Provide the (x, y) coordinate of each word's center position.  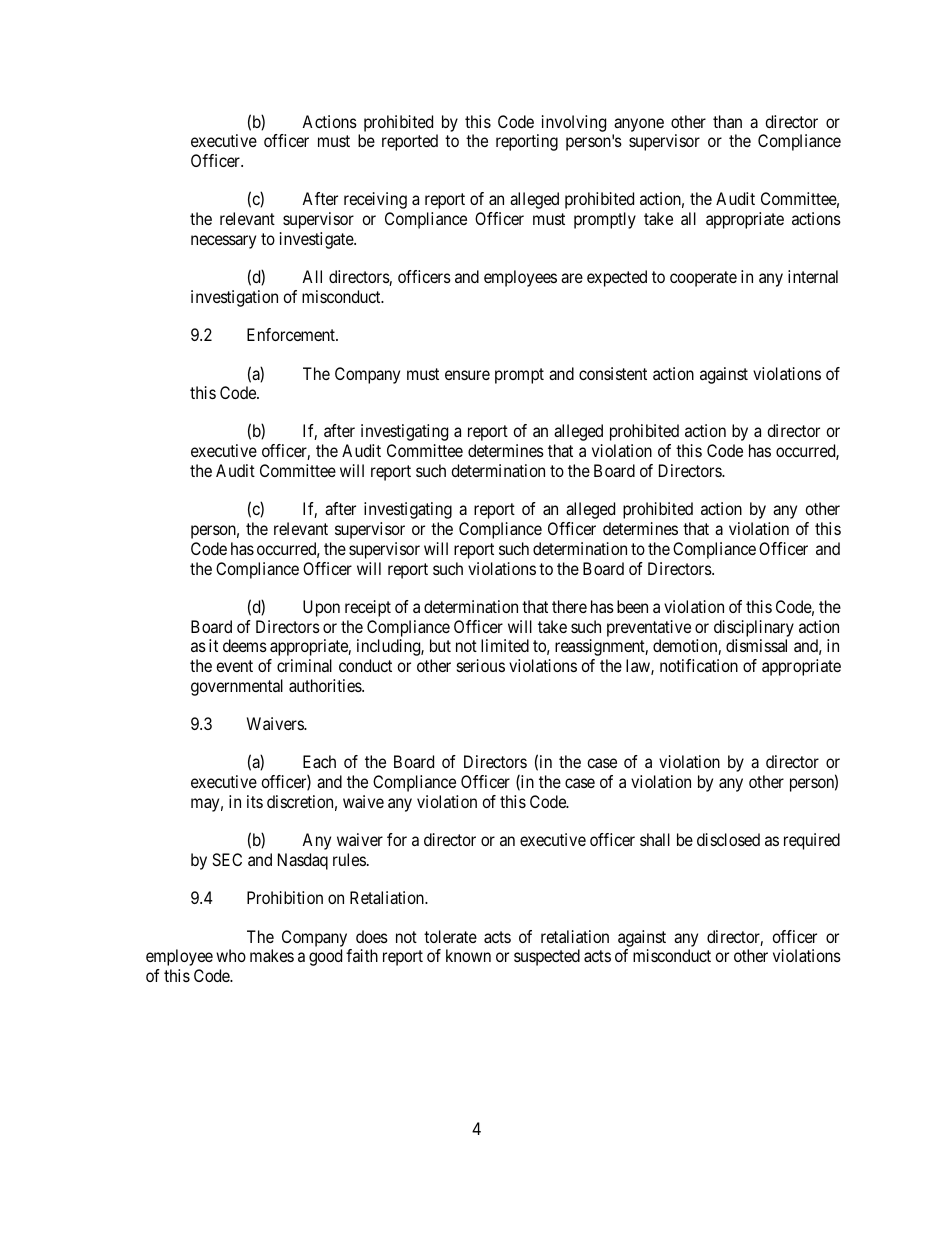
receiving (375, 200)
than (727, 121)
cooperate (703, 279)
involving (574, 123)
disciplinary (754, 628)
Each (319, 761)
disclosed (728, 839)
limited (505, 645)
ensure (467, 375)
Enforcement (292, 334)
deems (245, 645)
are (572, 278)
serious (481, 665)
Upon (321, 608)
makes (272, 955)
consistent (613, 373)
